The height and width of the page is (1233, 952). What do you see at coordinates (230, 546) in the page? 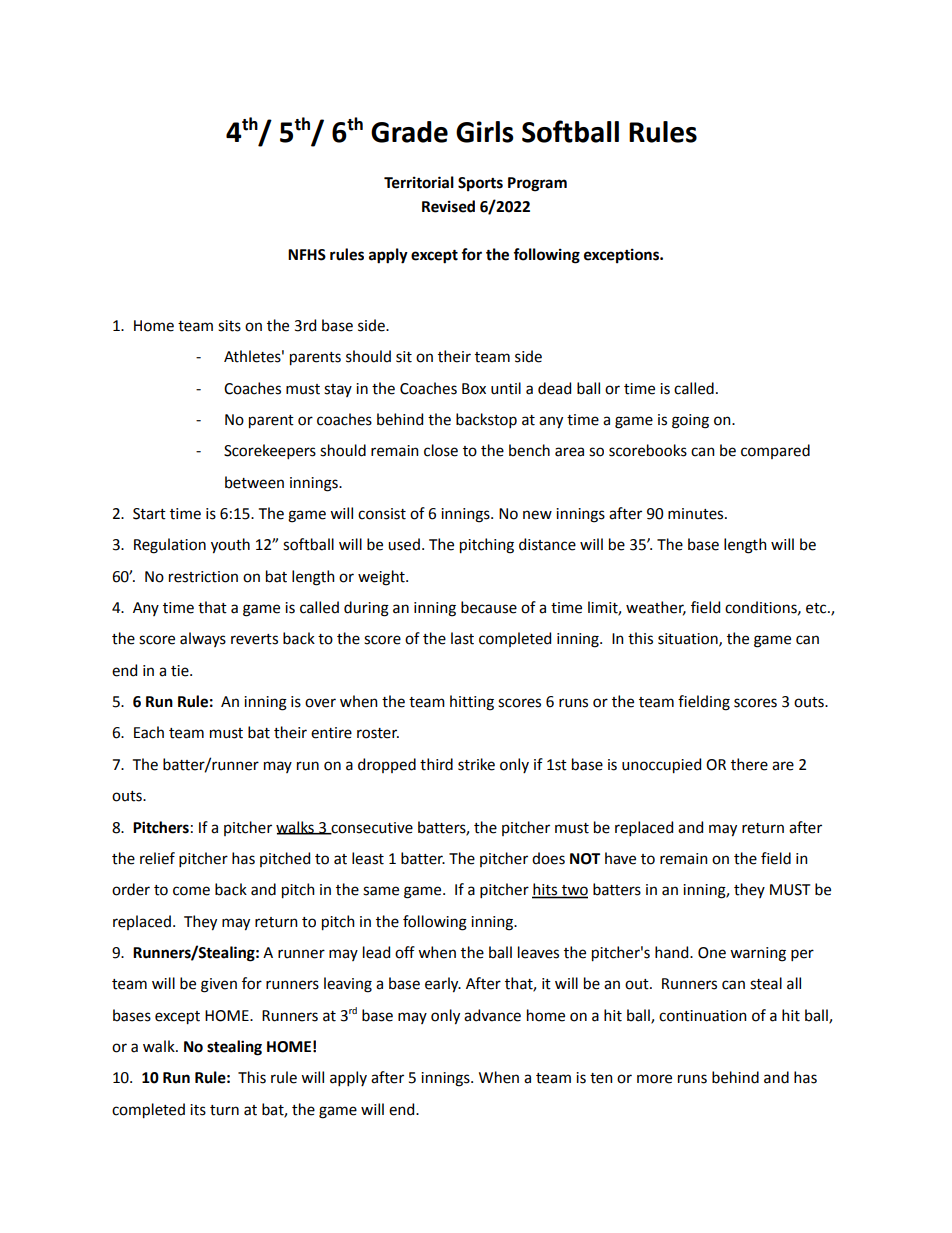
I see `youth` at bounding box center [230, 546].
